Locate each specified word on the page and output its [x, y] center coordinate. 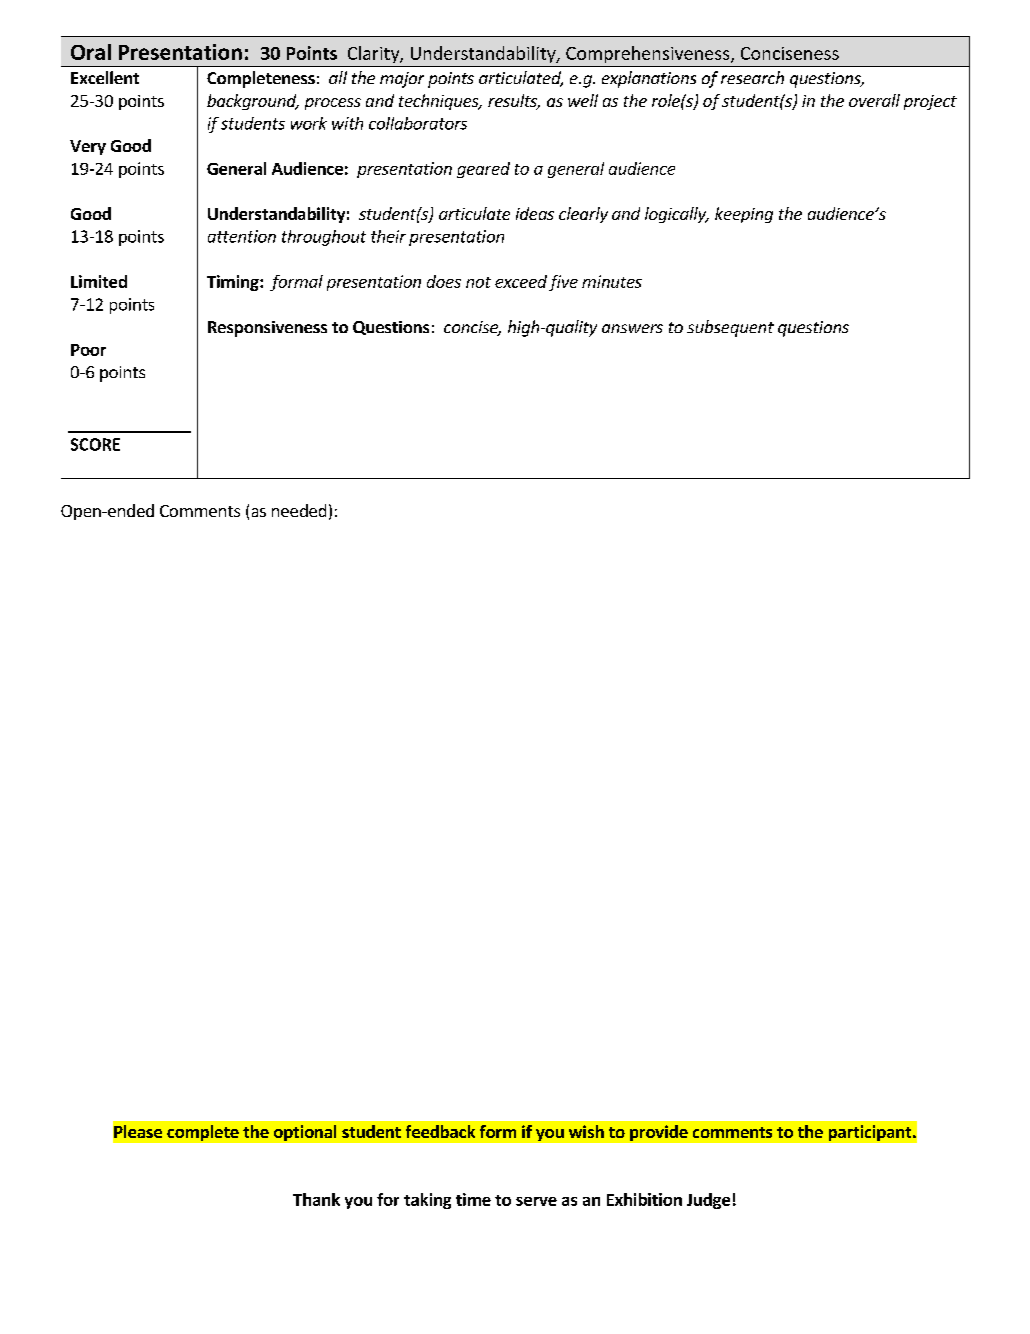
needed [299, 510]
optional [305, 1133]
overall [874, 100]
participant [871, 1133]
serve [536, 1201]
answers [632, 328]
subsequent [730, 328]
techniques [440, 102]
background [252, 102]
